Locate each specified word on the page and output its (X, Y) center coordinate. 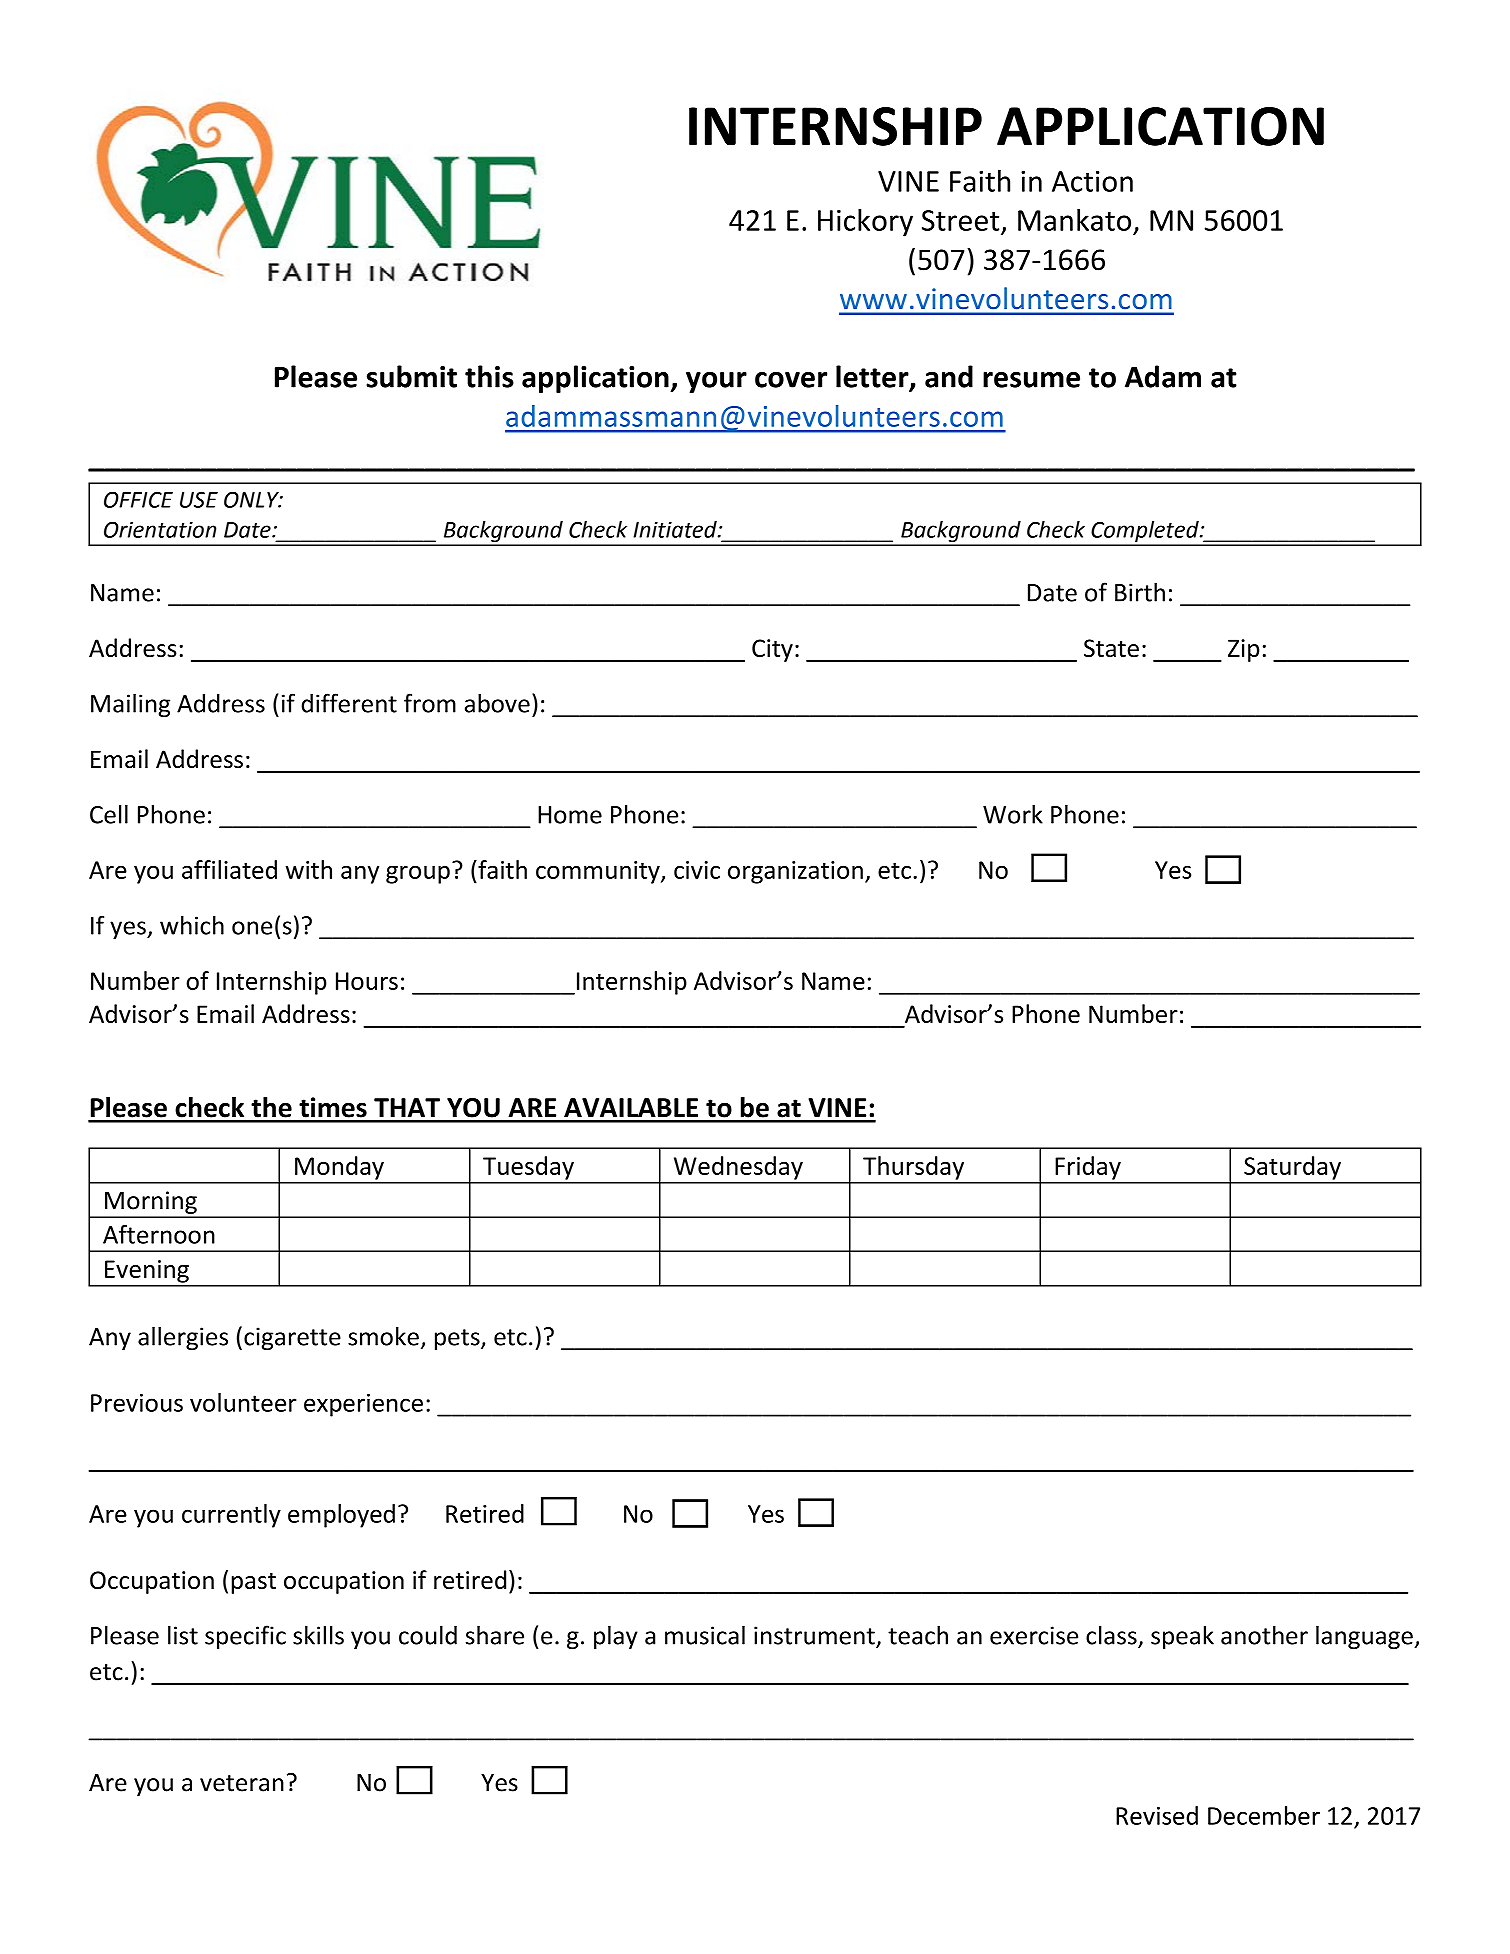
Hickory (865, 223)
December (1264, 1815)
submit (411, 376)
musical (705, 1635)
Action (1092, 181)
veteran (242, 1783)
